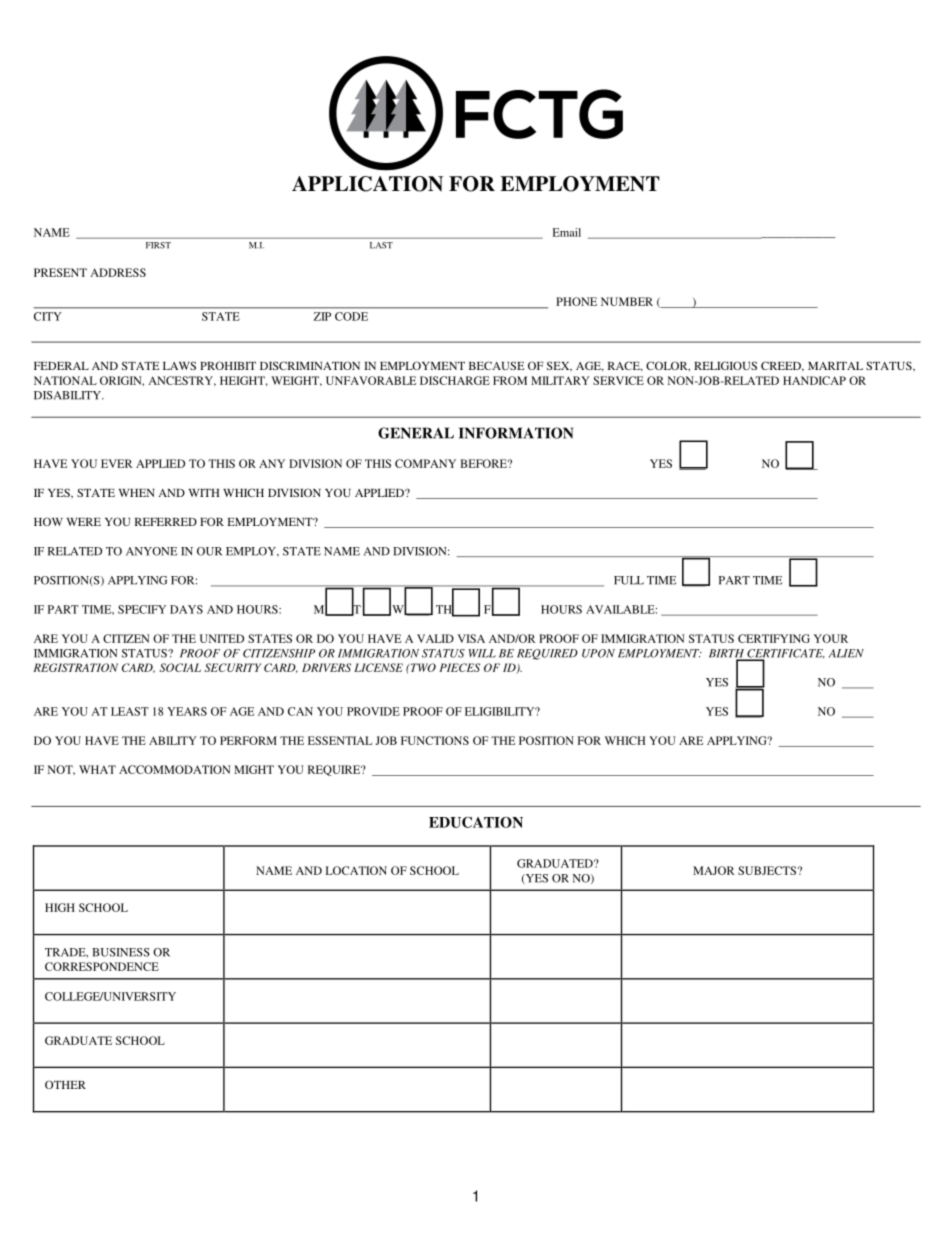  Describe the element at coordinates (566, 232) in the screenshot. I see `Email` at that location.
